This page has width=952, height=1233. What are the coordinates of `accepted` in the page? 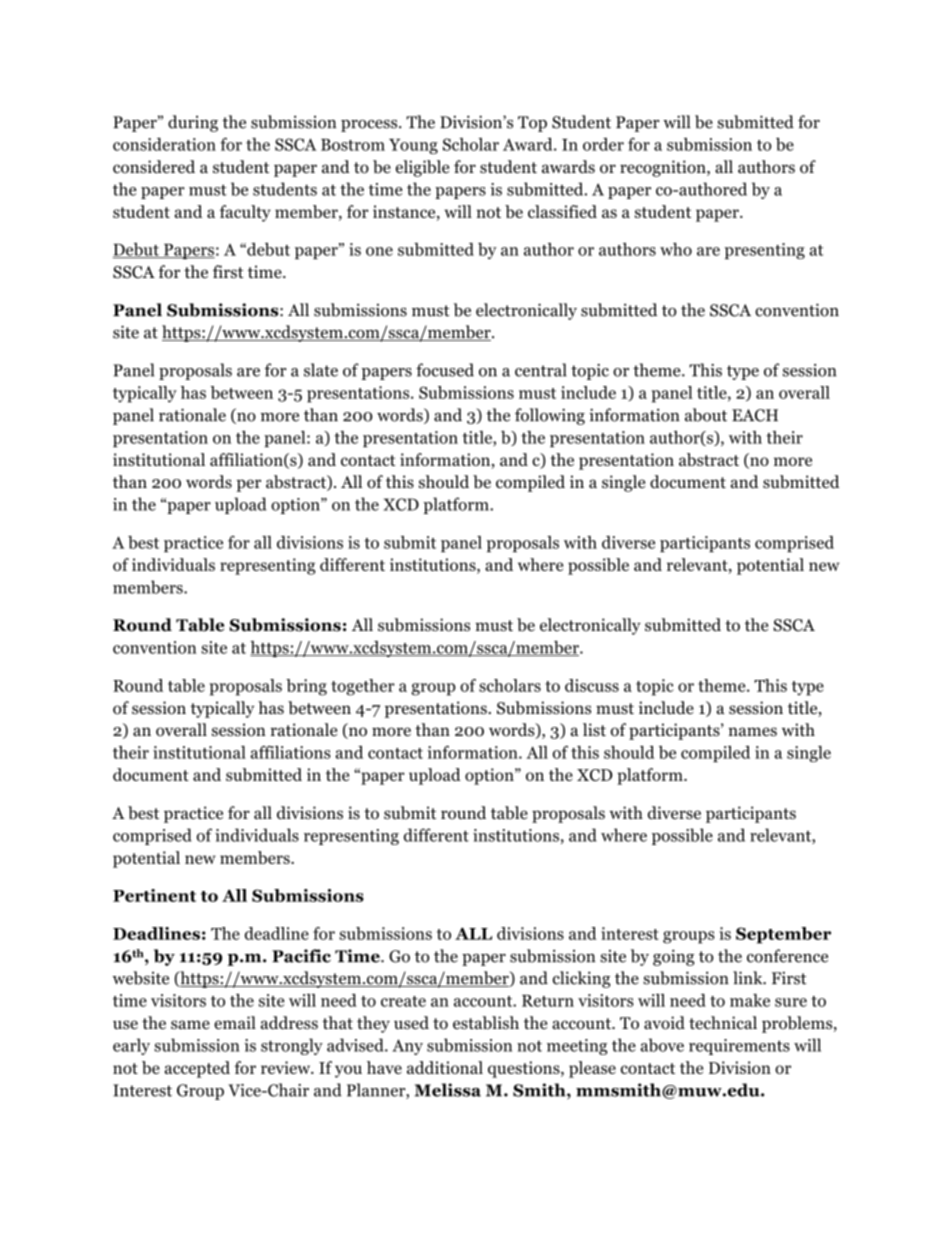 It's located at (197, 1069).
